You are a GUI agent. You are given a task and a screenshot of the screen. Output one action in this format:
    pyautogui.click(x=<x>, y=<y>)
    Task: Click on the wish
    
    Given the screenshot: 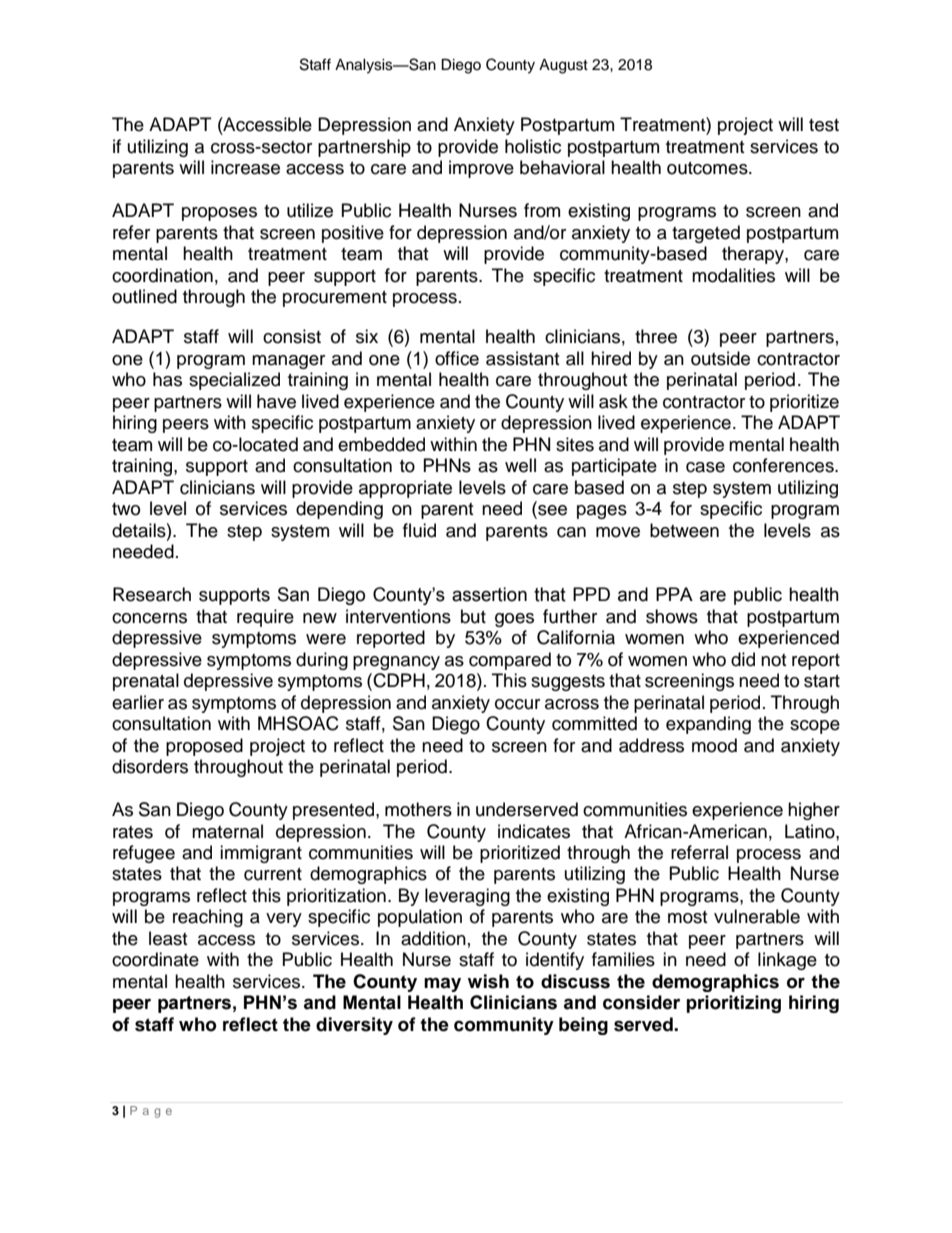 What is the action you would take?
    pyautogui.click(x=488, y=981)
